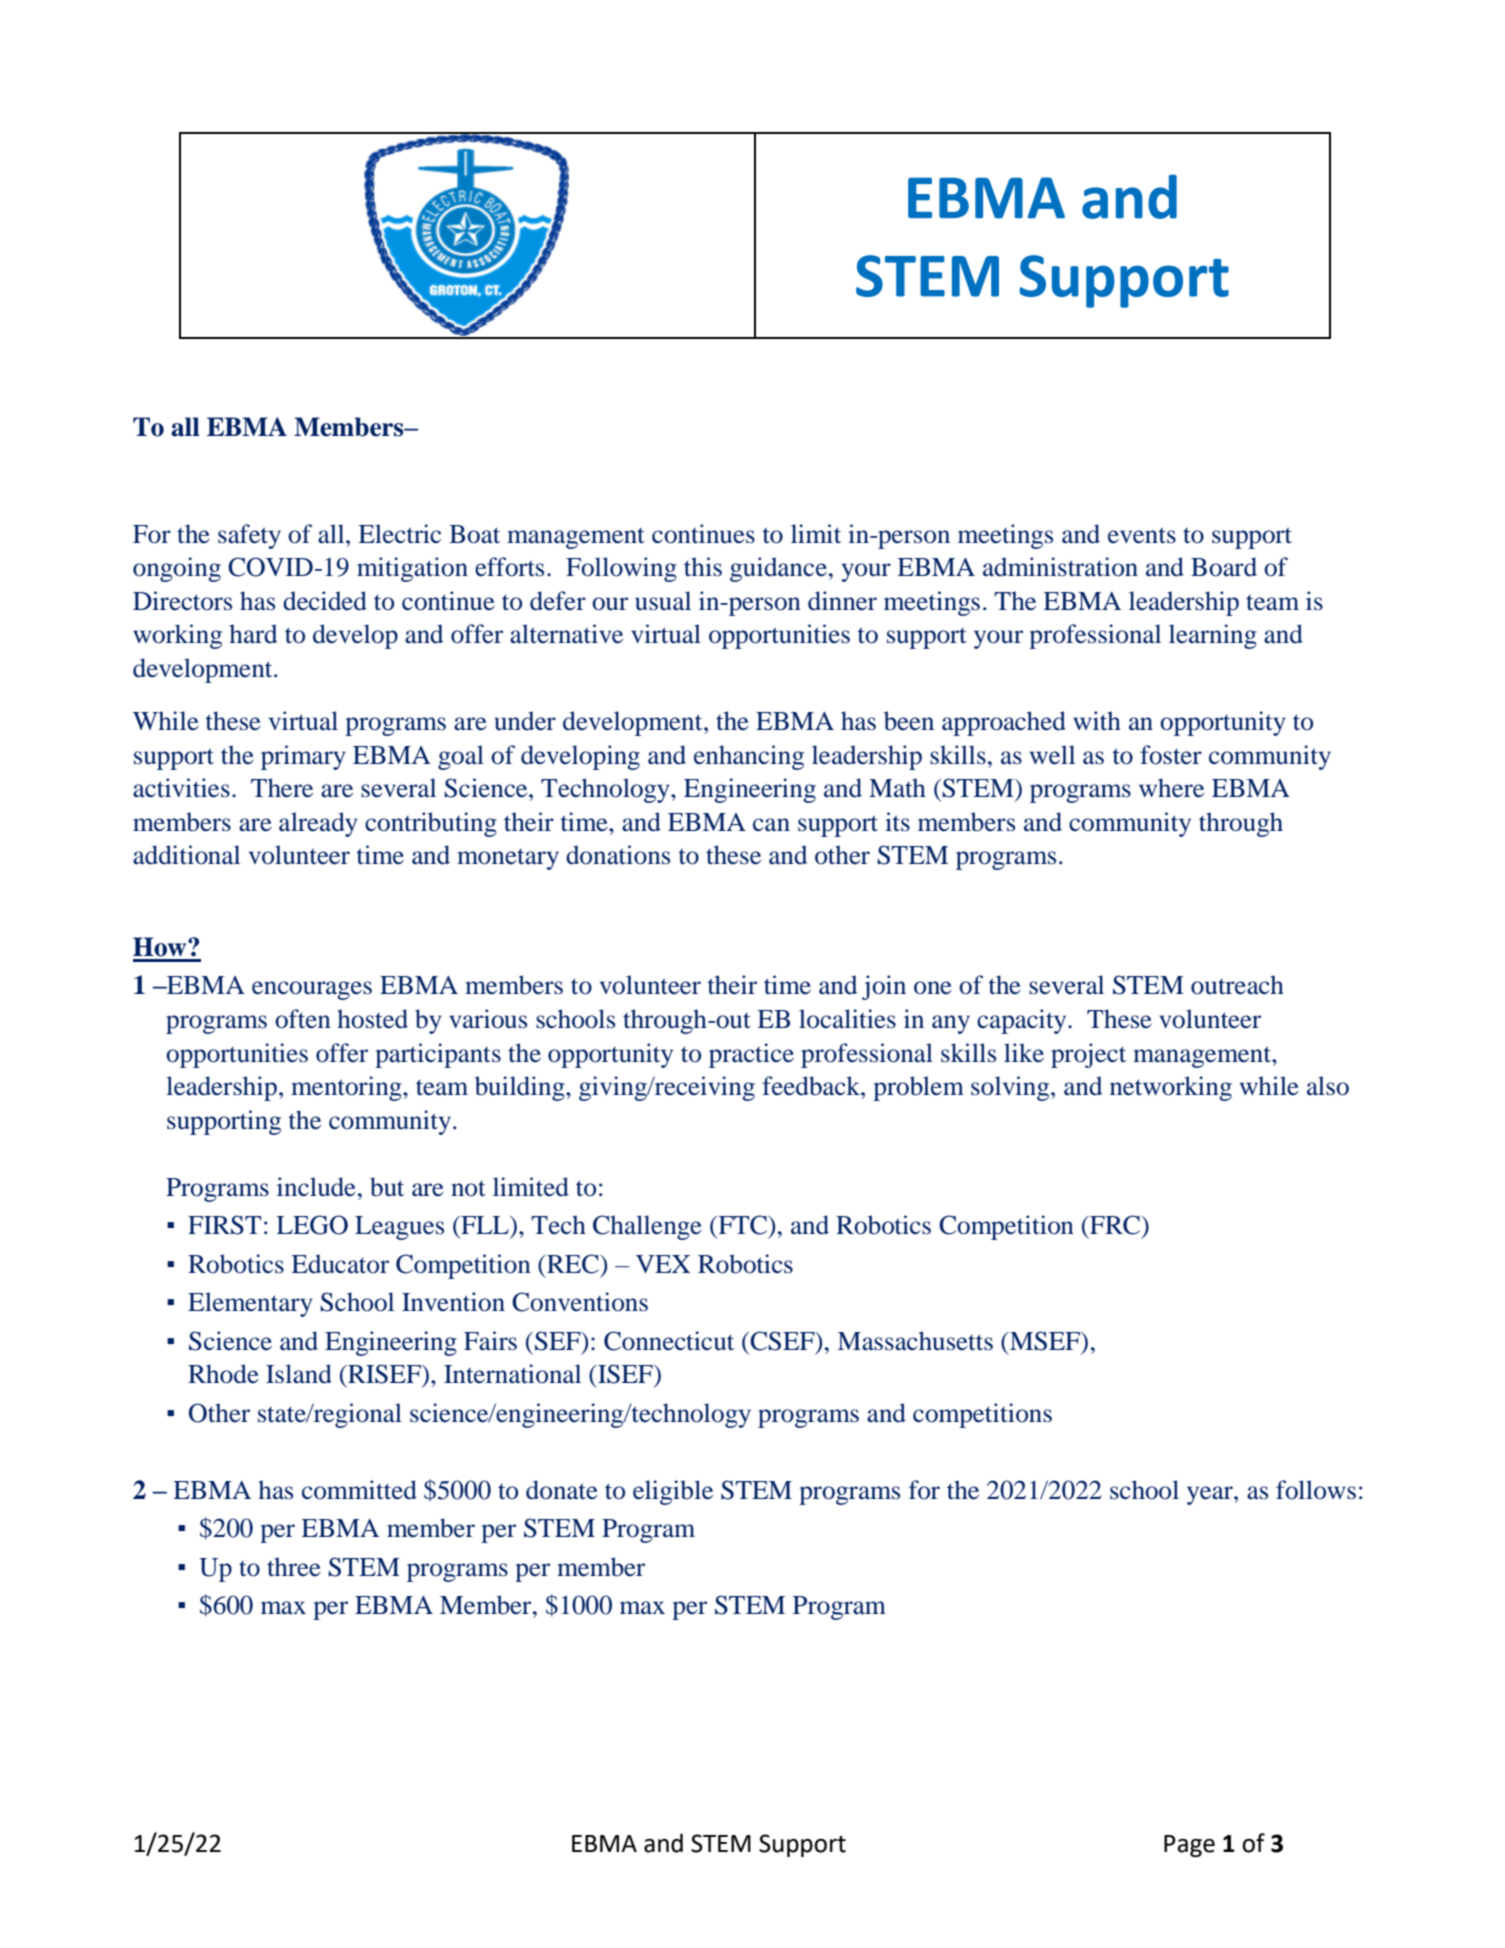 The width and height of the screenshot is (1505, 1948). Describe the element at coordinates (1237, 985) in the screenshot. I see `outreach` at that location.
